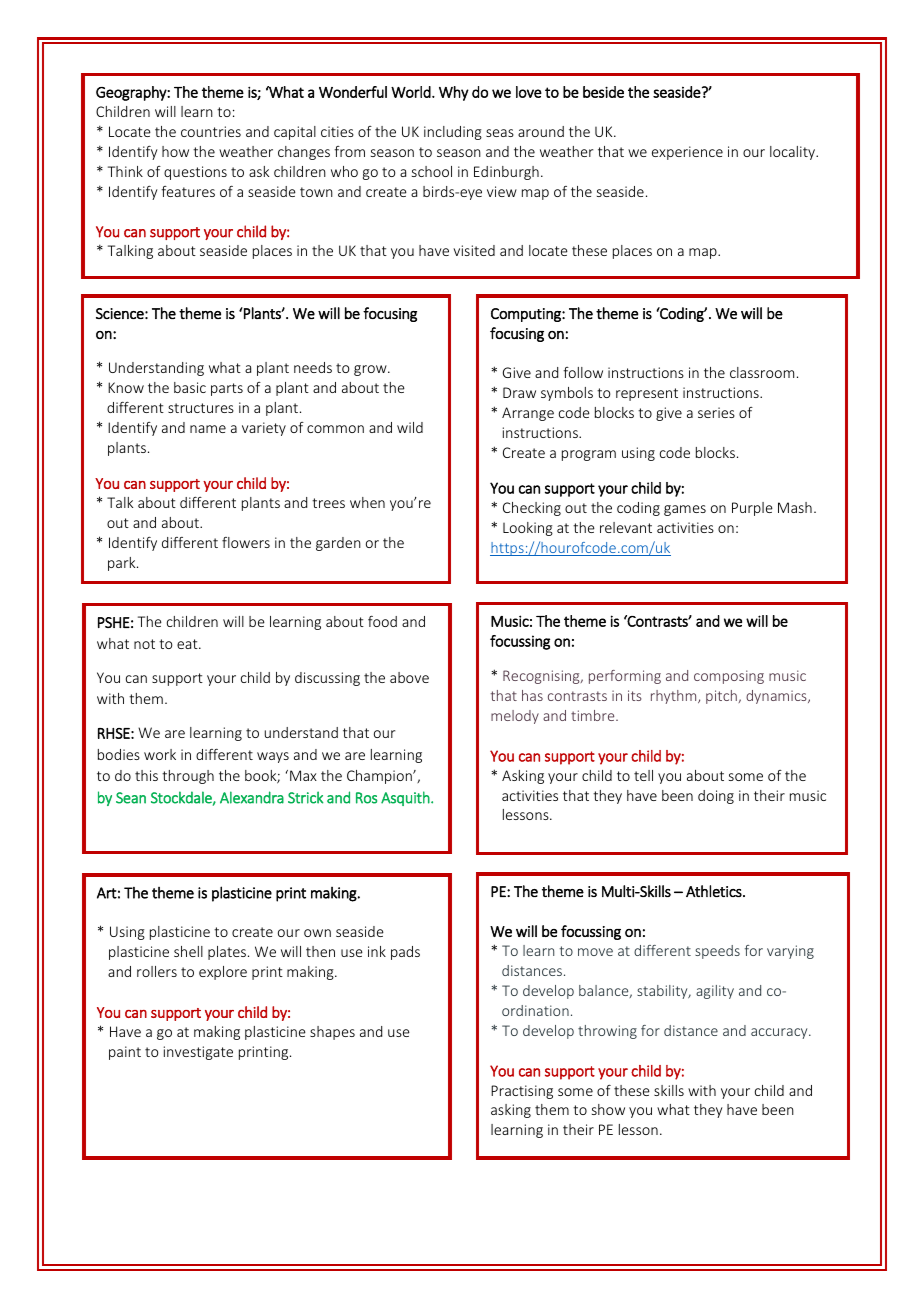 The width and height of the document is (924, 1308). What do you see at coordinates (729, 677) in the document?
I see `composing` at bounding box center [729, 677].
